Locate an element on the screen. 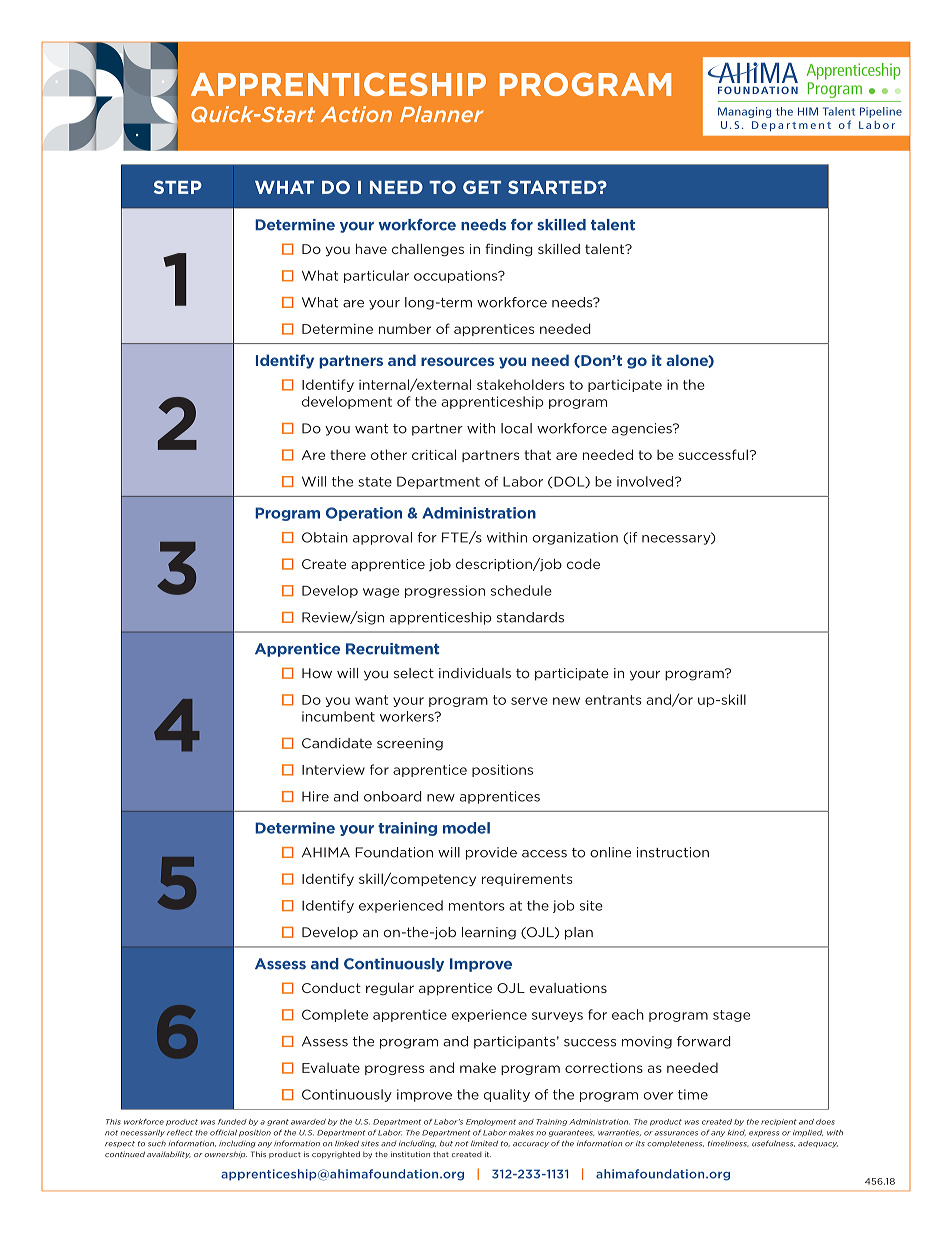 The image size is (952, 1233). GET is located at coordinates (482, 187).
